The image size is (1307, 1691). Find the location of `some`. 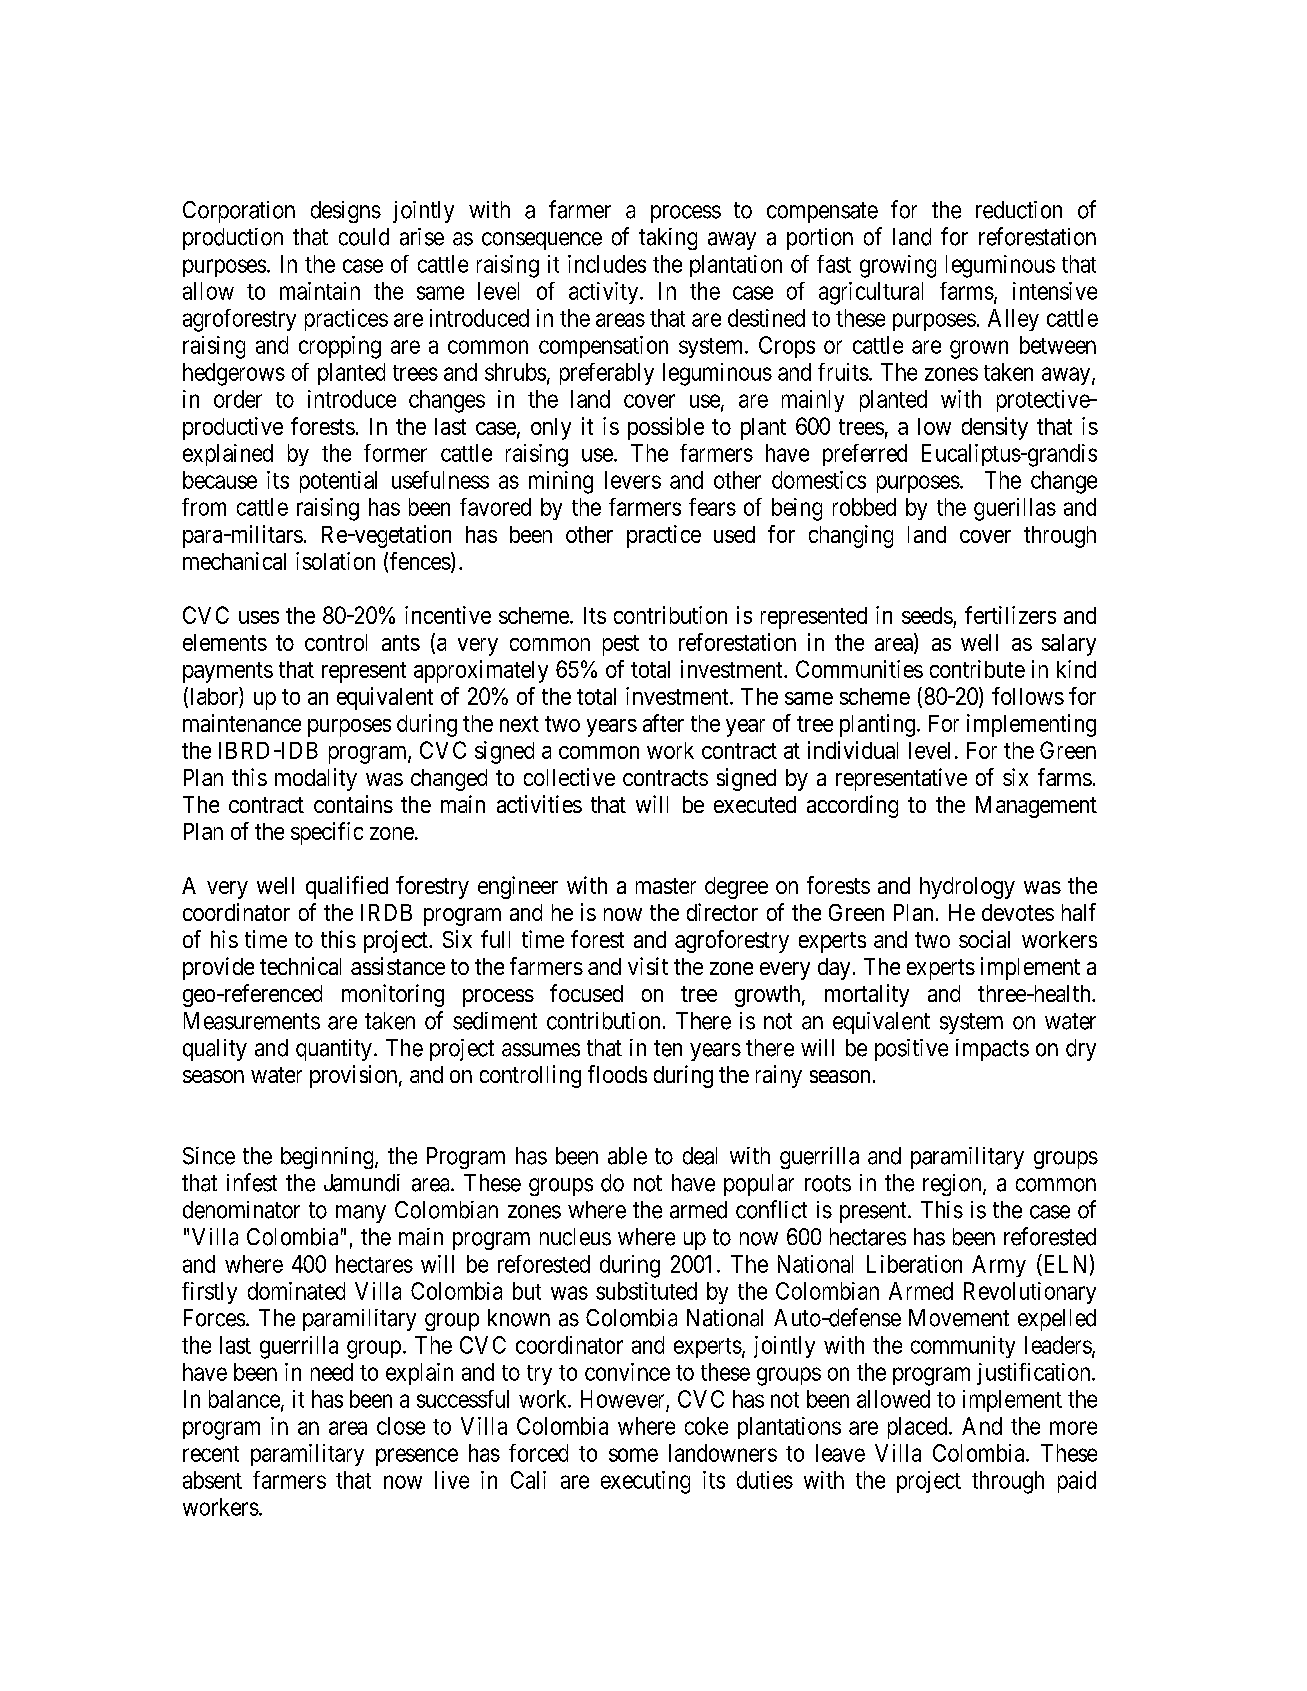

some is located at coordinates (633, 1455).
